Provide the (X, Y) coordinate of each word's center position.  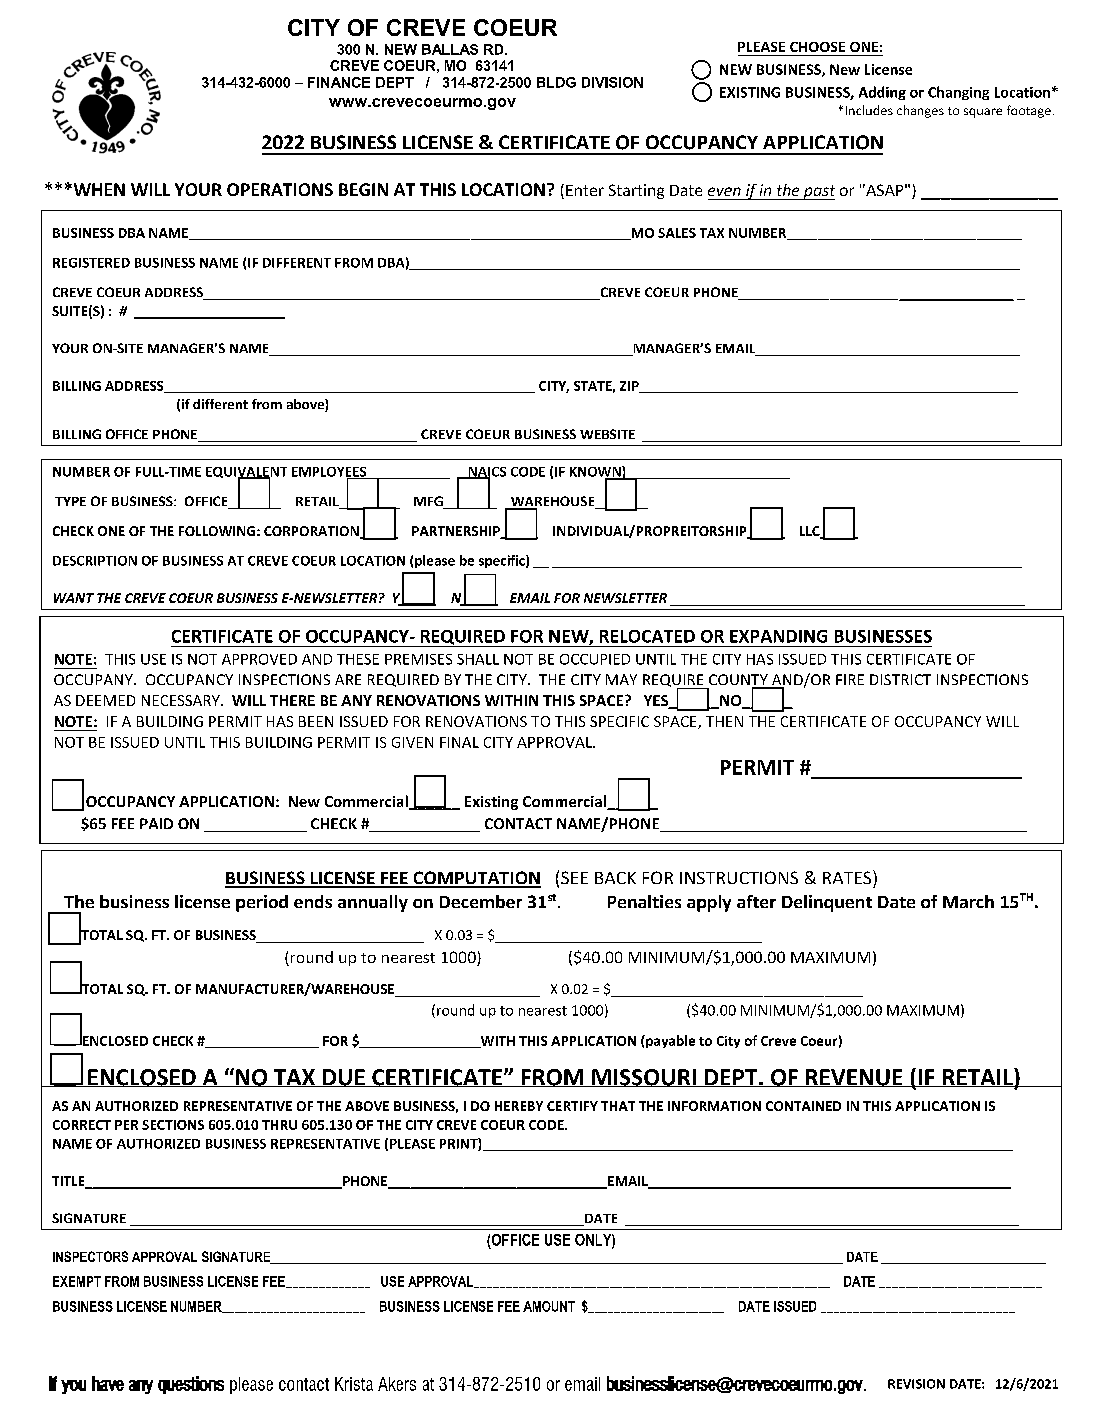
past (818, 192)
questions (191, 1385)
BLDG (556, 82)
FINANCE (339, 82)
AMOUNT (549, 1306)
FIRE (850, 679)
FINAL (459, 742)
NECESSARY (182, 700)
